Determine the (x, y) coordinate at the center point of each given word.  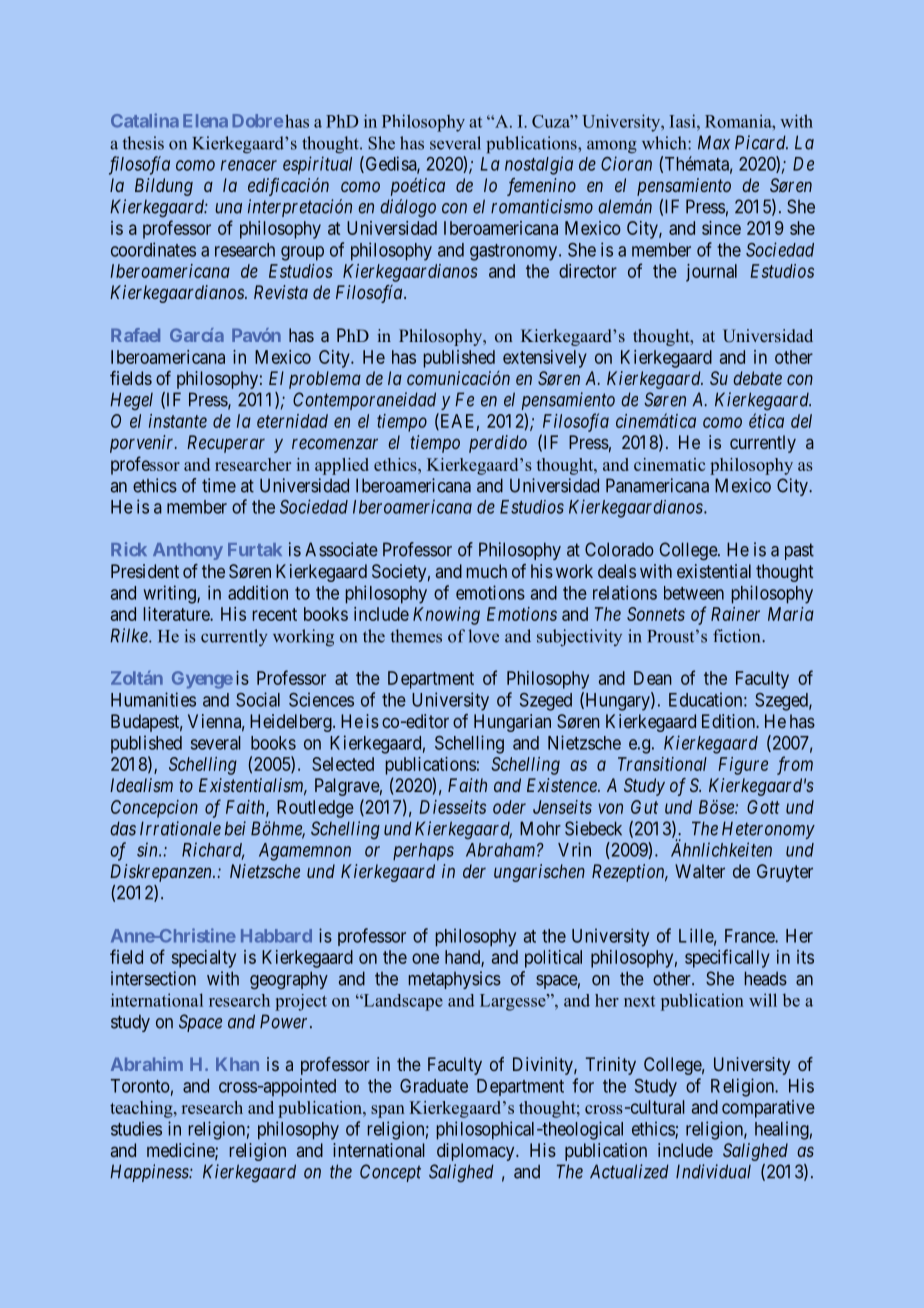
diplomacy (477, 1152)
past (799, 551)
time (219, 485)
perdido (498, 444)
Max (714, 142)
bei (235, 828)
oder (509, 807)
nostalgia (539, 165)
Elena (205, 121)
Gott (763, 807)
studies (136, 1128)
